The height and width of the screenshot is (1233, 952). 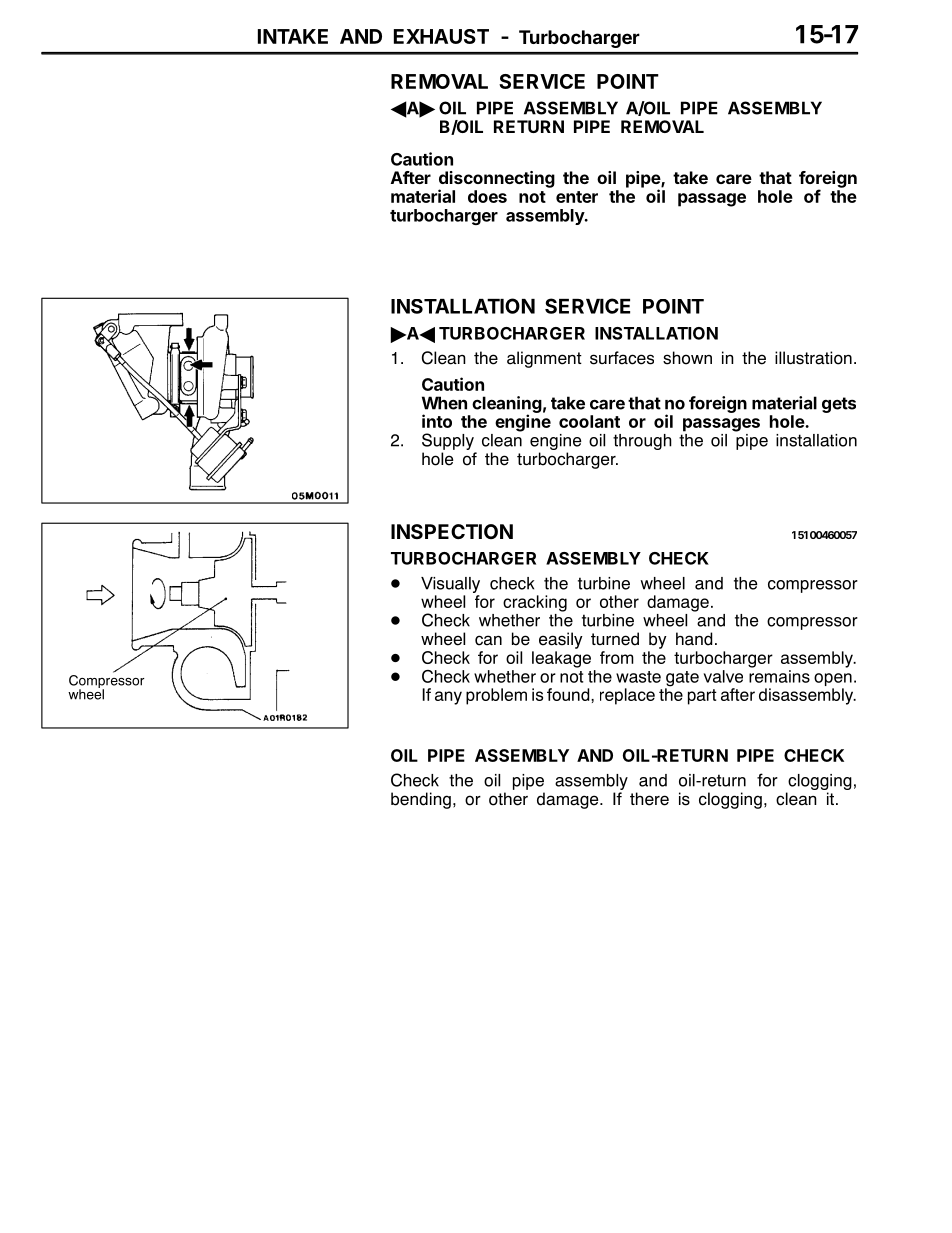 What do you see at coordinates (642, 442) in the screenshot?
I see `through` at bounding box center [642, 442].
